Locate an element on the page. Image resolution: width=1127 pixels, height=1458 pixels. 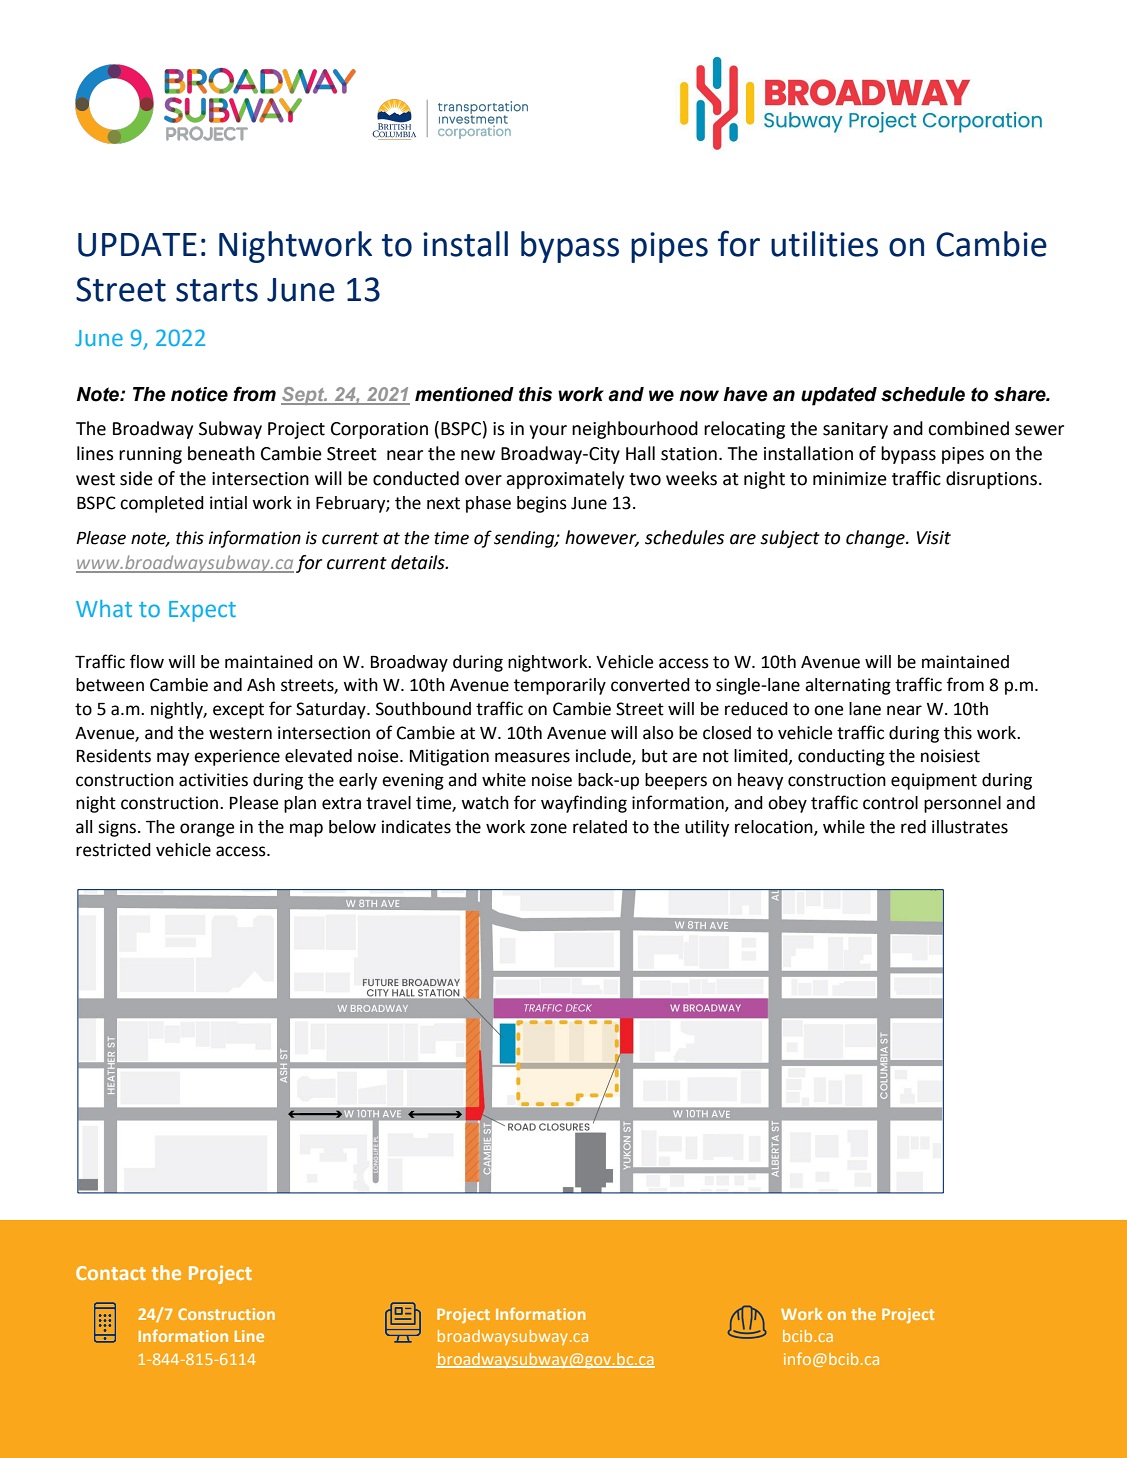
however is located at coordinates (602, 538).
